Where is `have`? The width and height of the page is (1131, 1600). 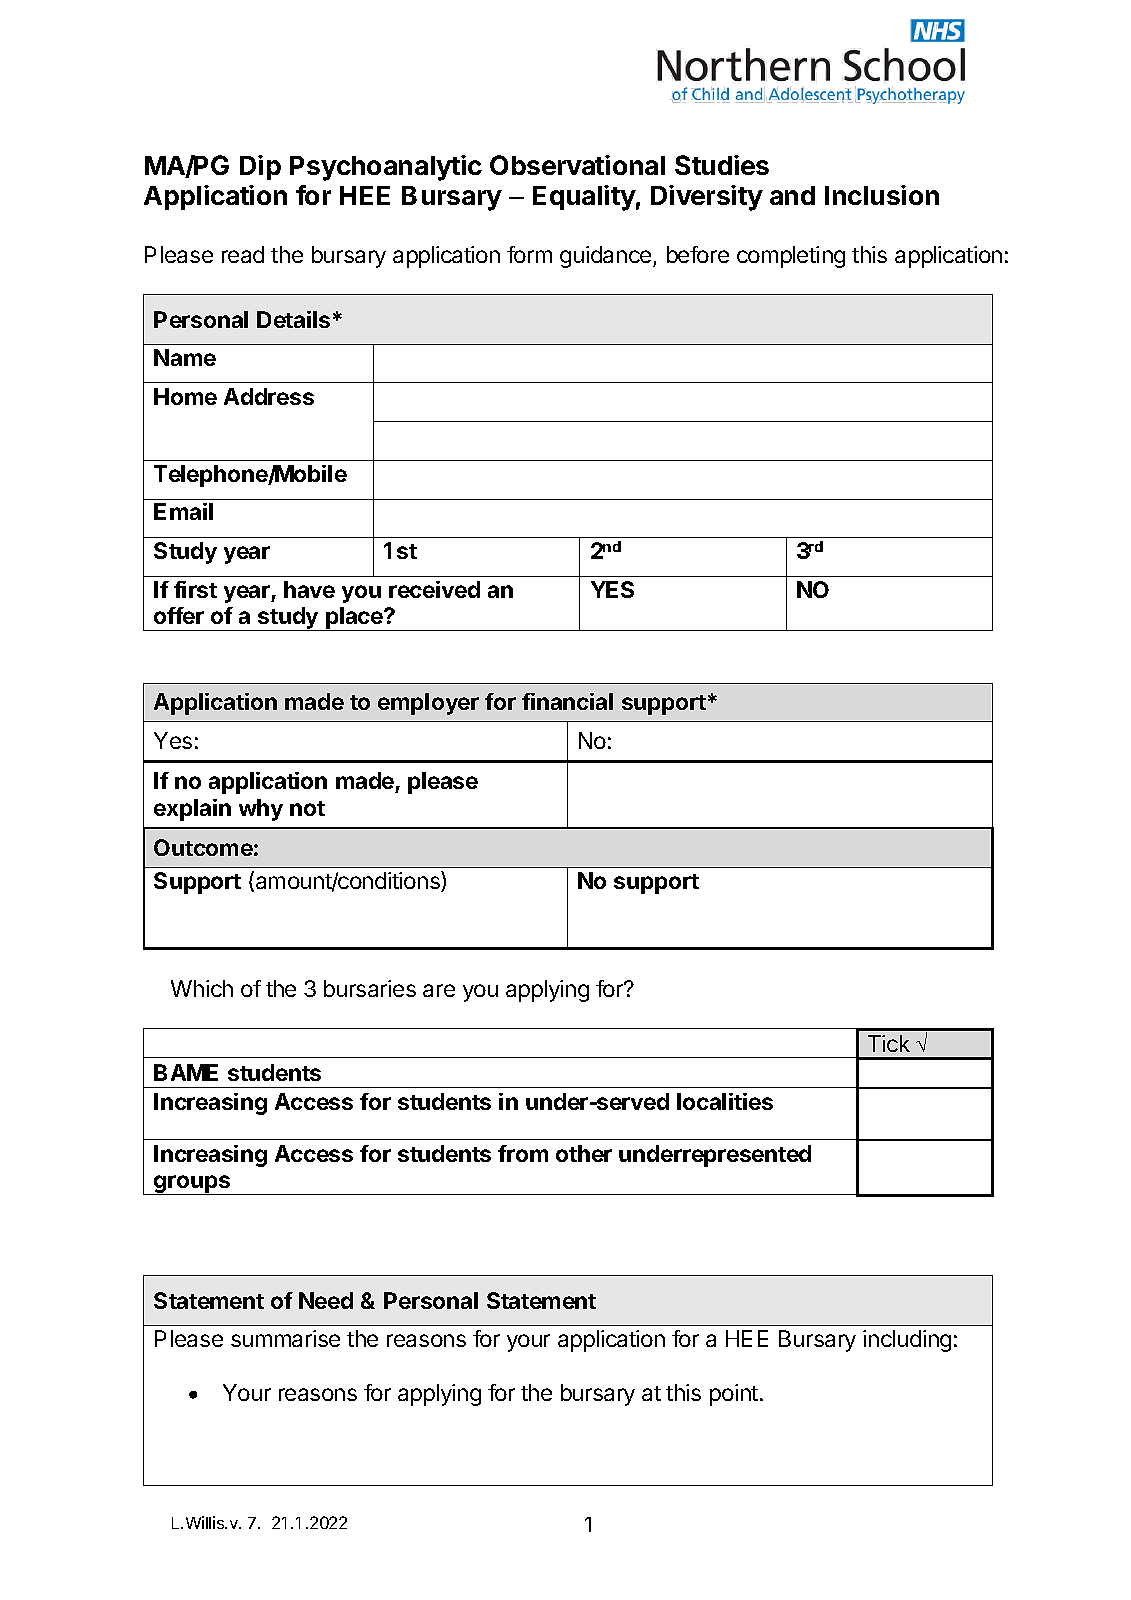 have is located at coordinates (309, 589).
